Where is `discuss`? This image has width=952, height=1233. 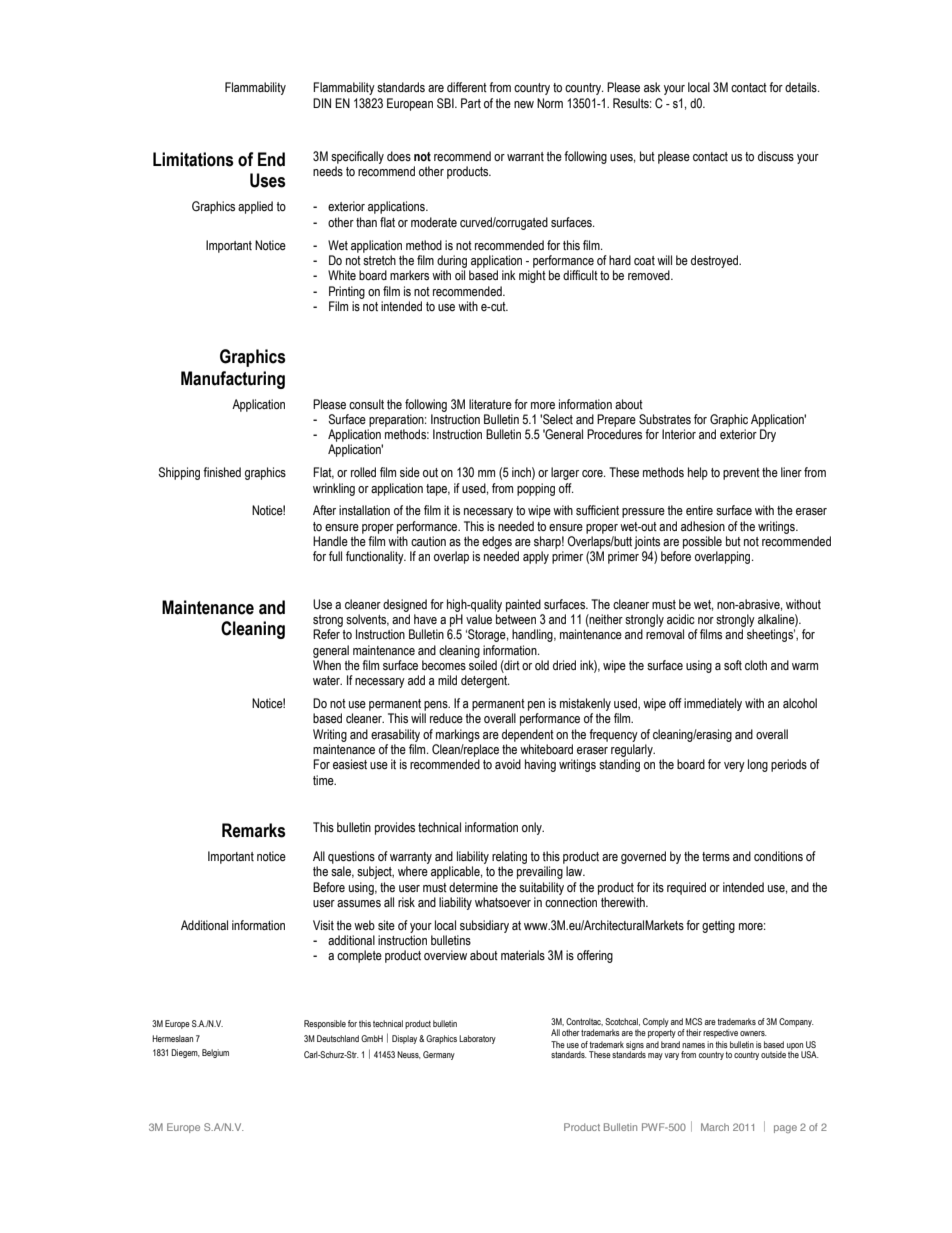 discuss is located at coordinates (776, 156).
